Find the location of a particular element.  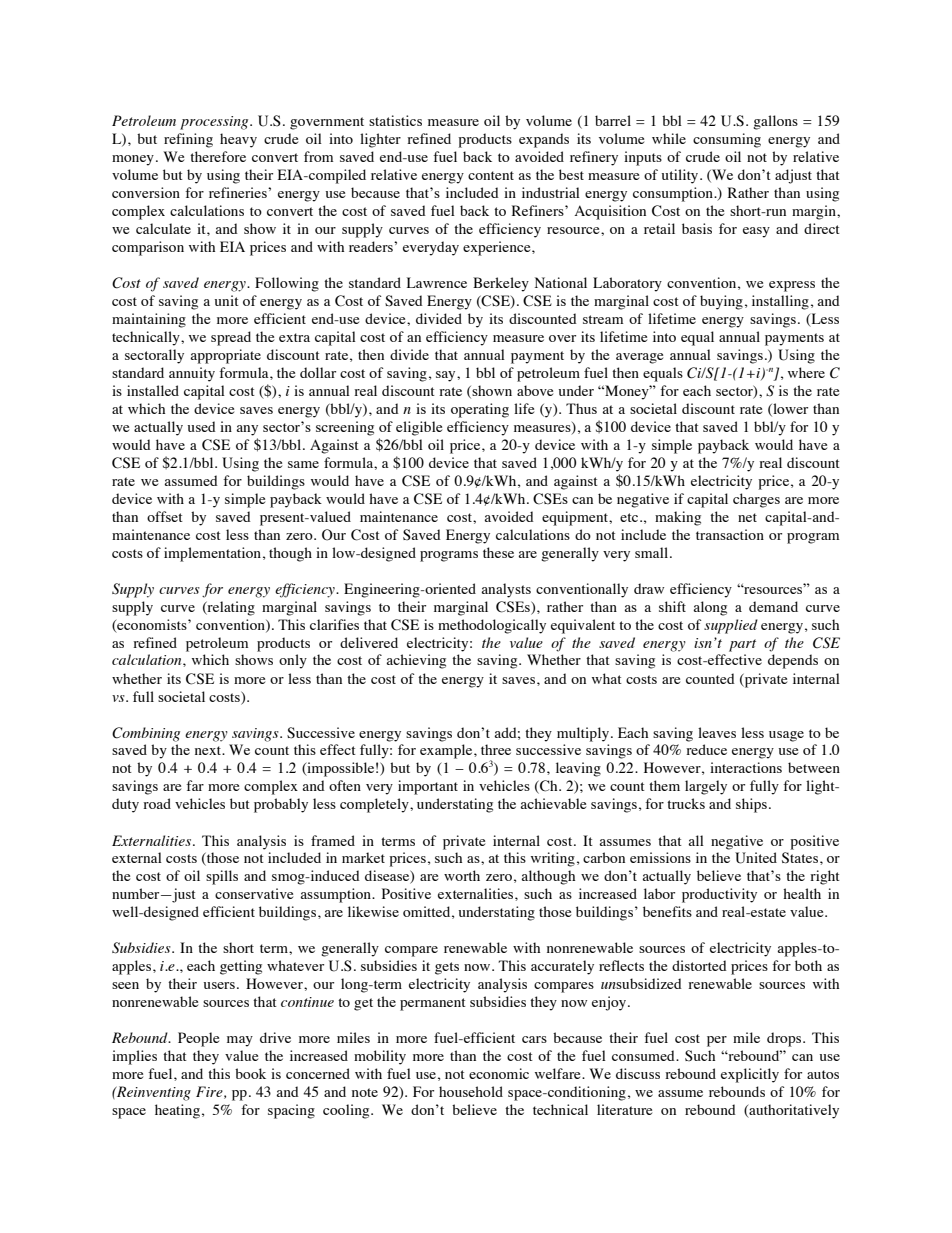

book is located at coordinates (250, 1073).
